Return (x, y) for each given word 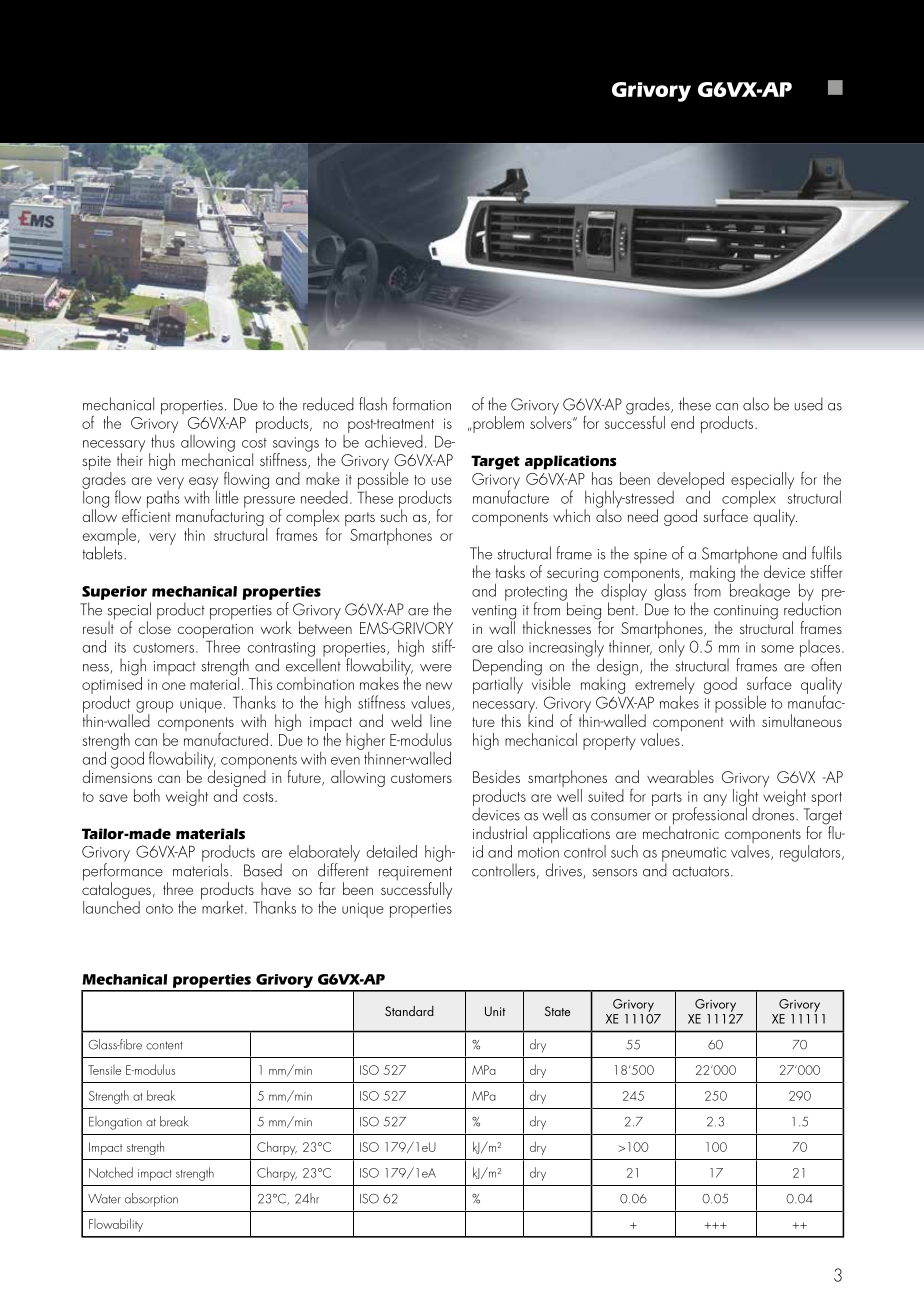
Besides (496, 776)
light (746, 798)
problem (498, 424)
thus (163, 440)
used (809, 404)
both (147, 795)
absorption (151, 1200)
